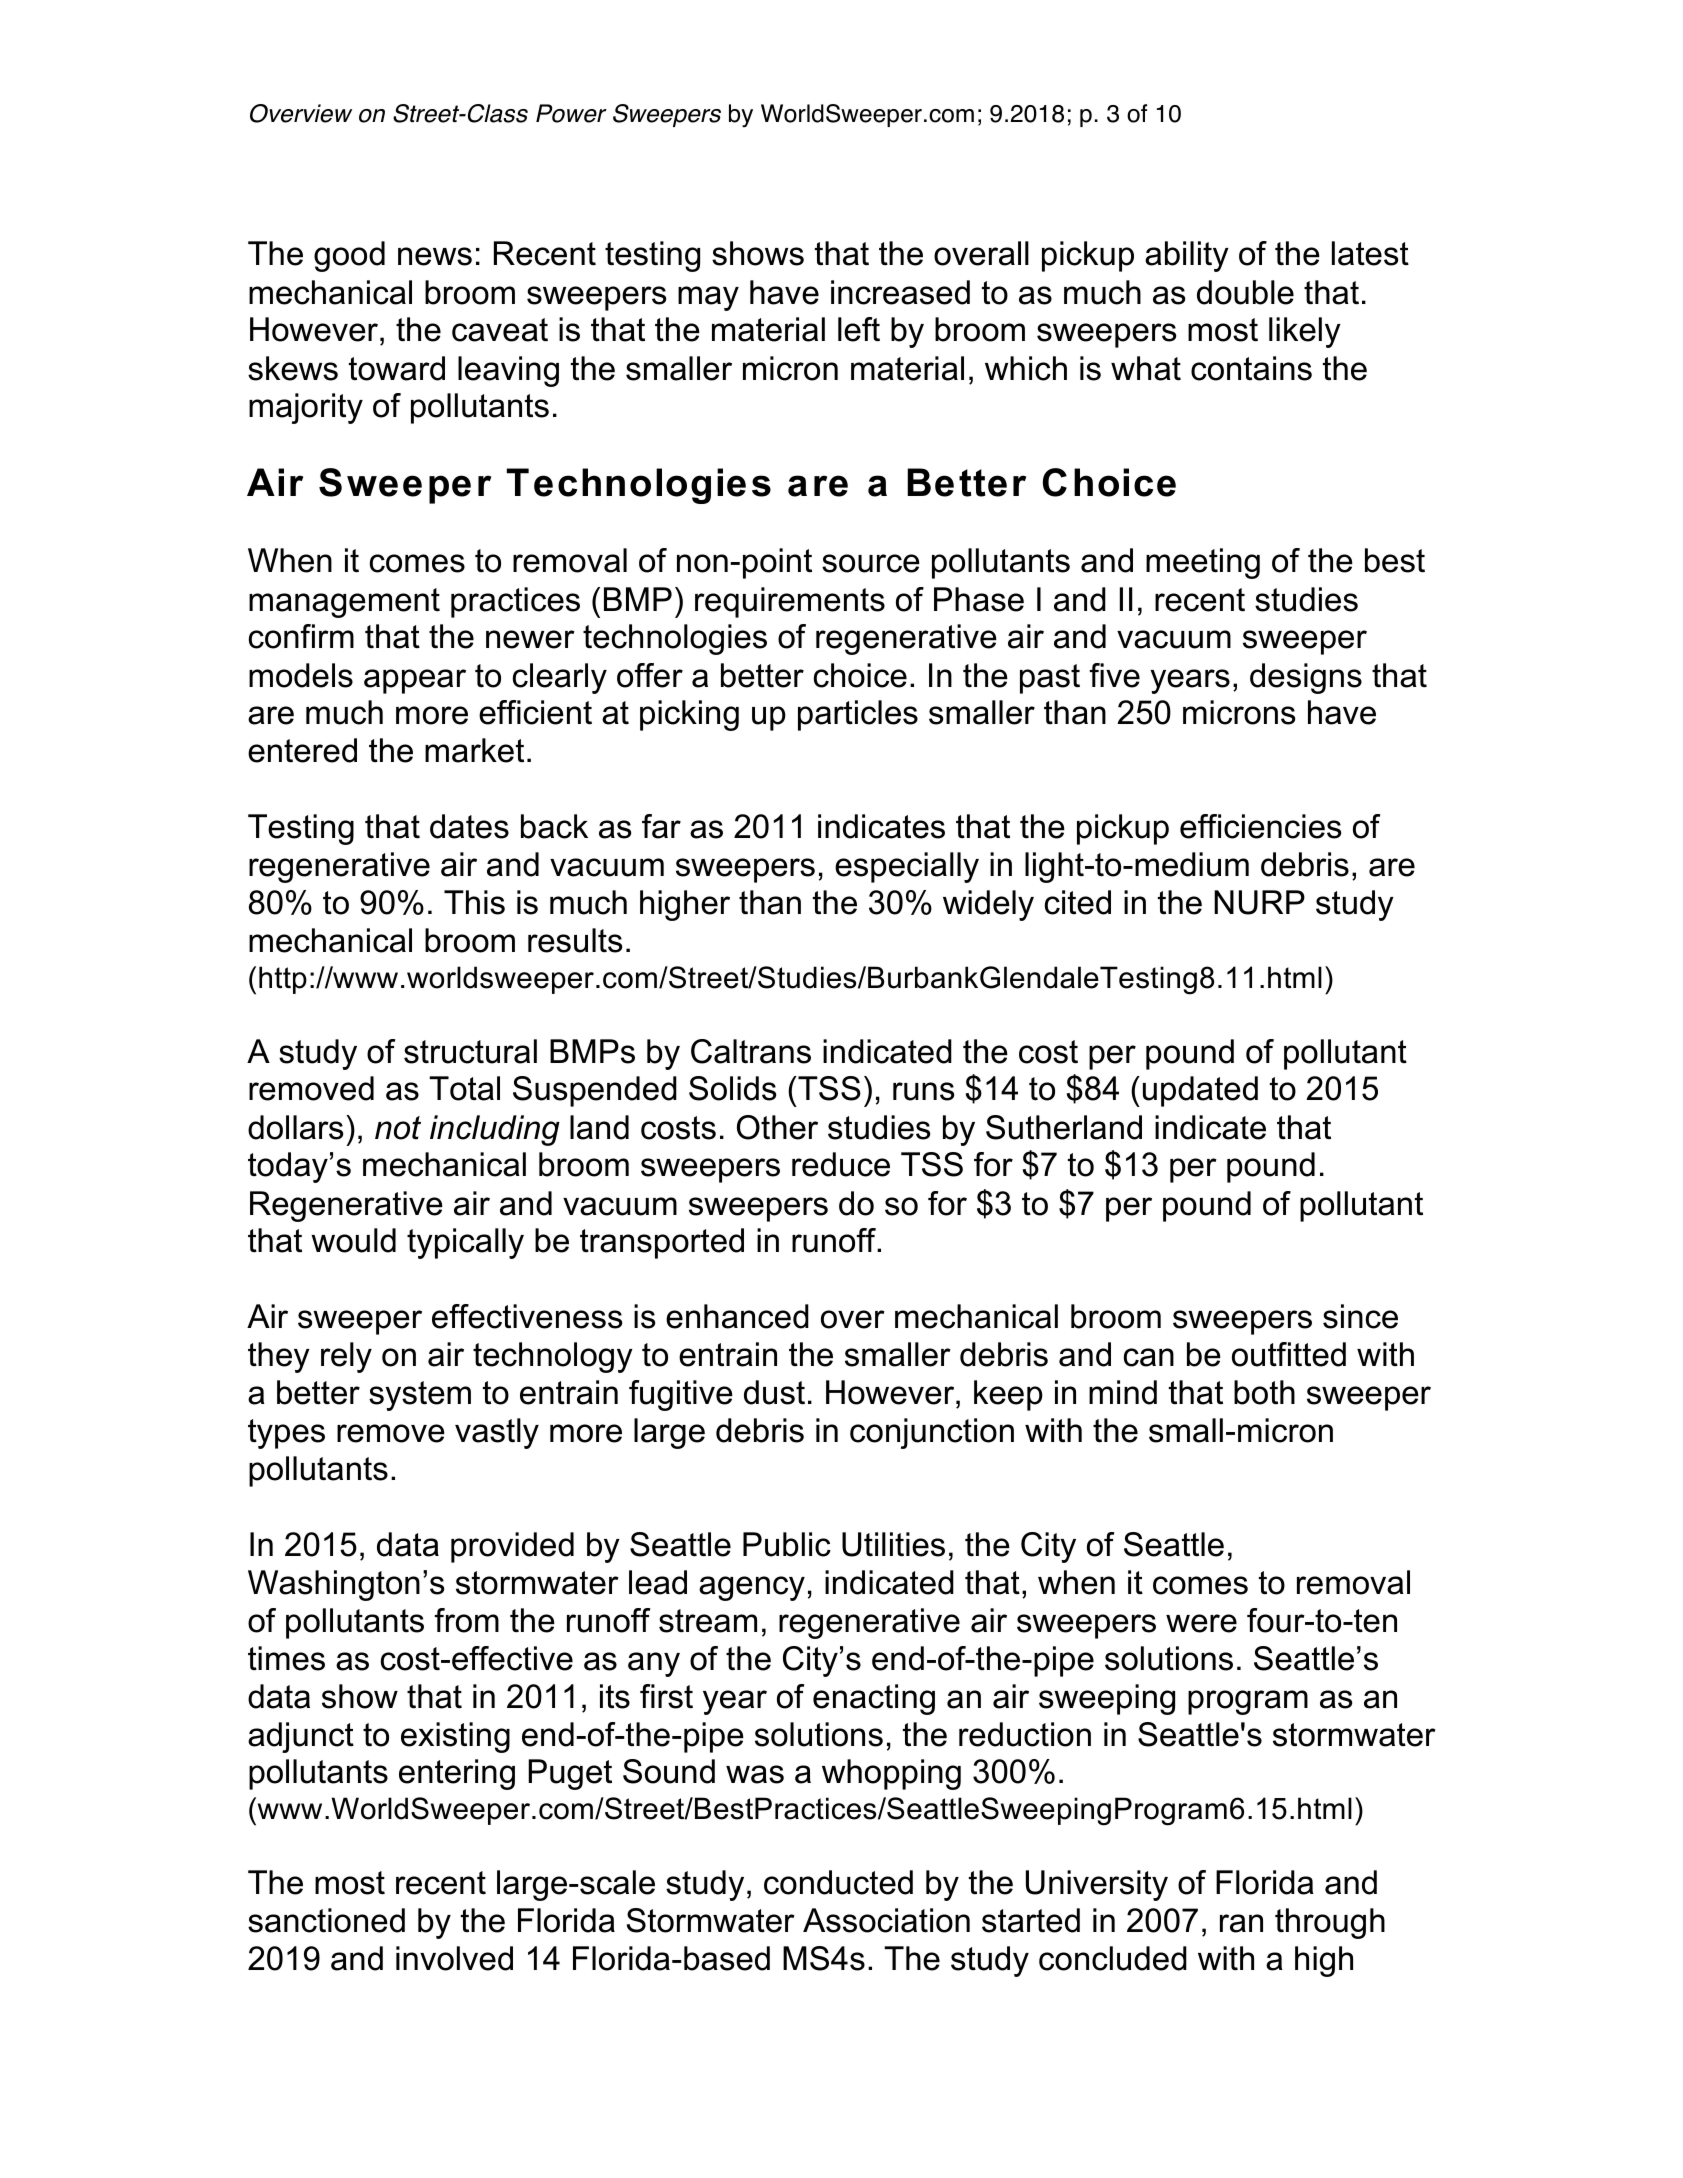 This page has height=2178, width=1683. Describe the element at coordinates (900, 292) in the page. I see `increased` at that location.
